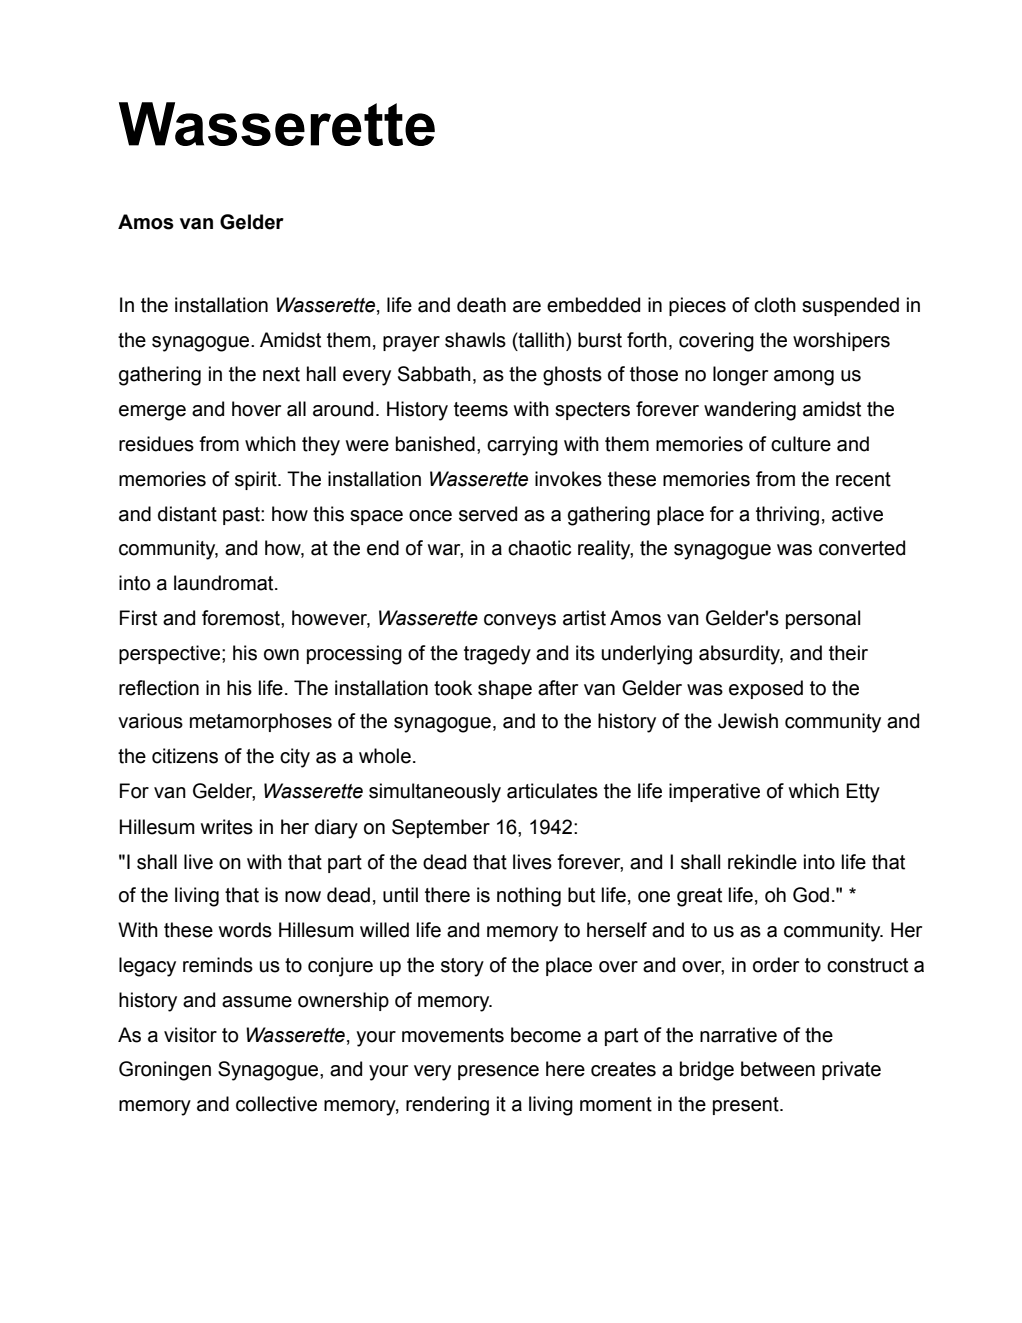 The width and height of the screenshot is (1022, 1323). What do you see at coordinates (823, 619) in the screenshot?
I see `personal` at bounding box center [823, 619].
